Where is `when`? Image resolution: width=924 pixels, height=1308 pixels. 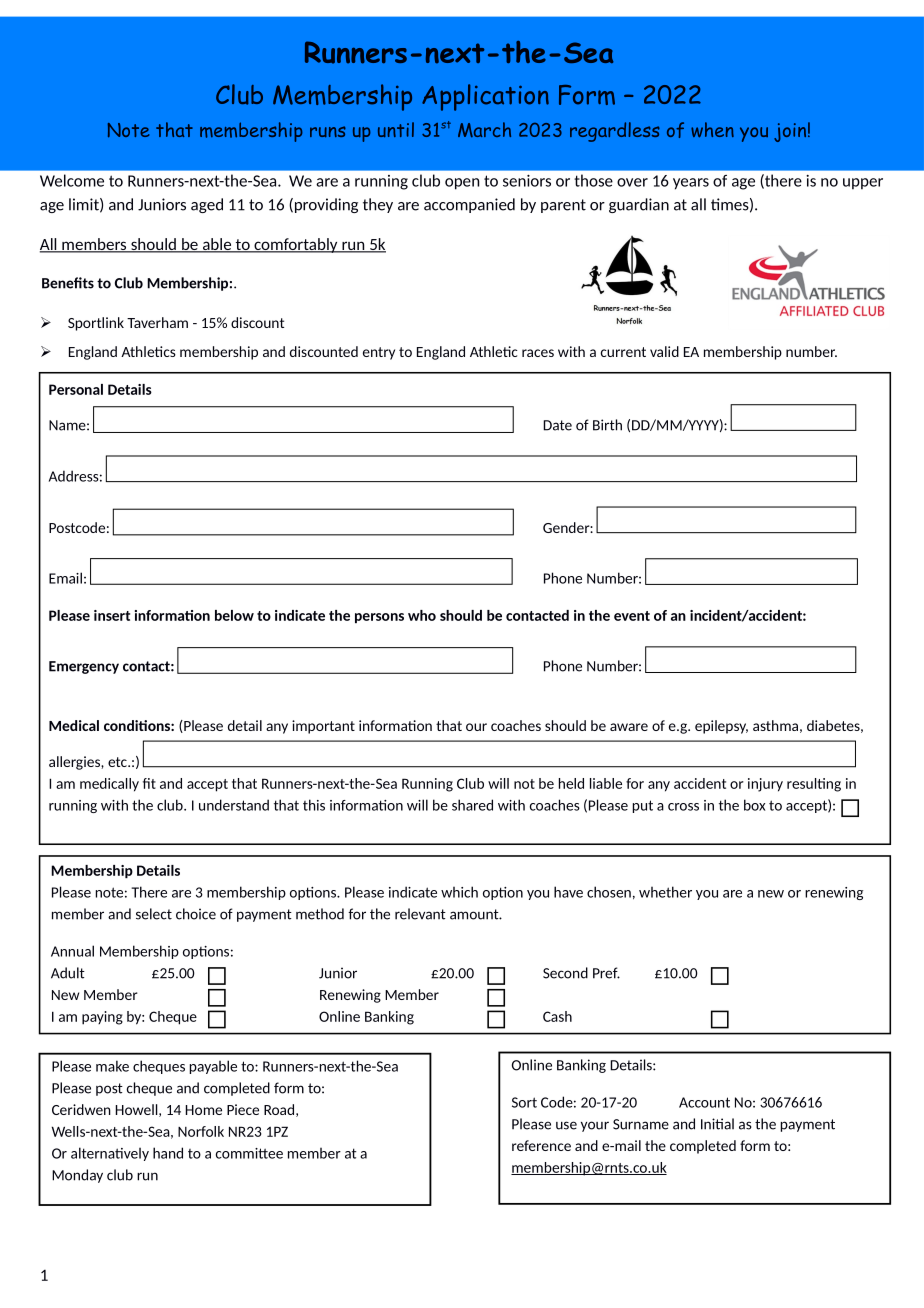 when is located at coordinates (712, 130).
